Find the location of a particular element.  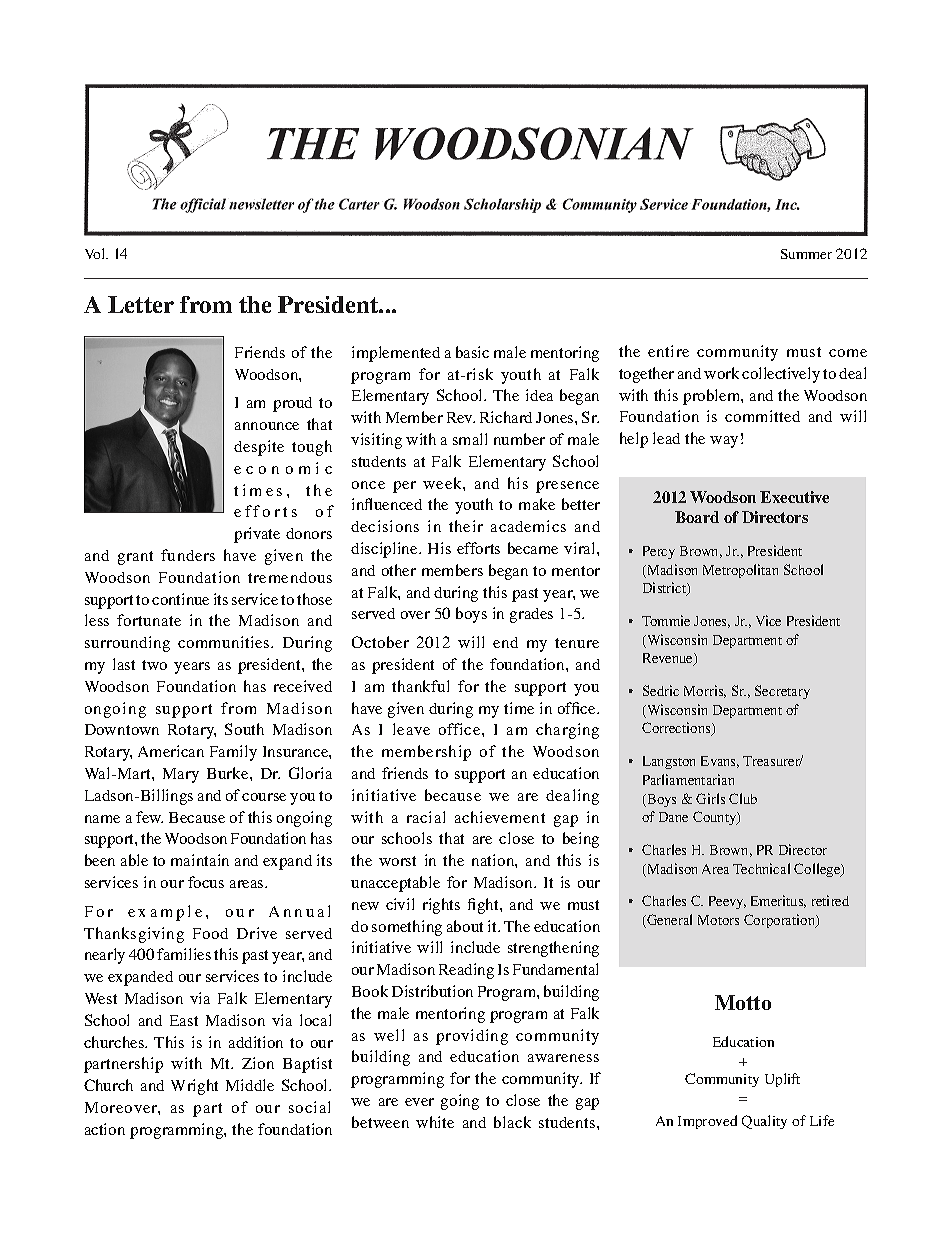

white is located at coordinates (435, 1122).
